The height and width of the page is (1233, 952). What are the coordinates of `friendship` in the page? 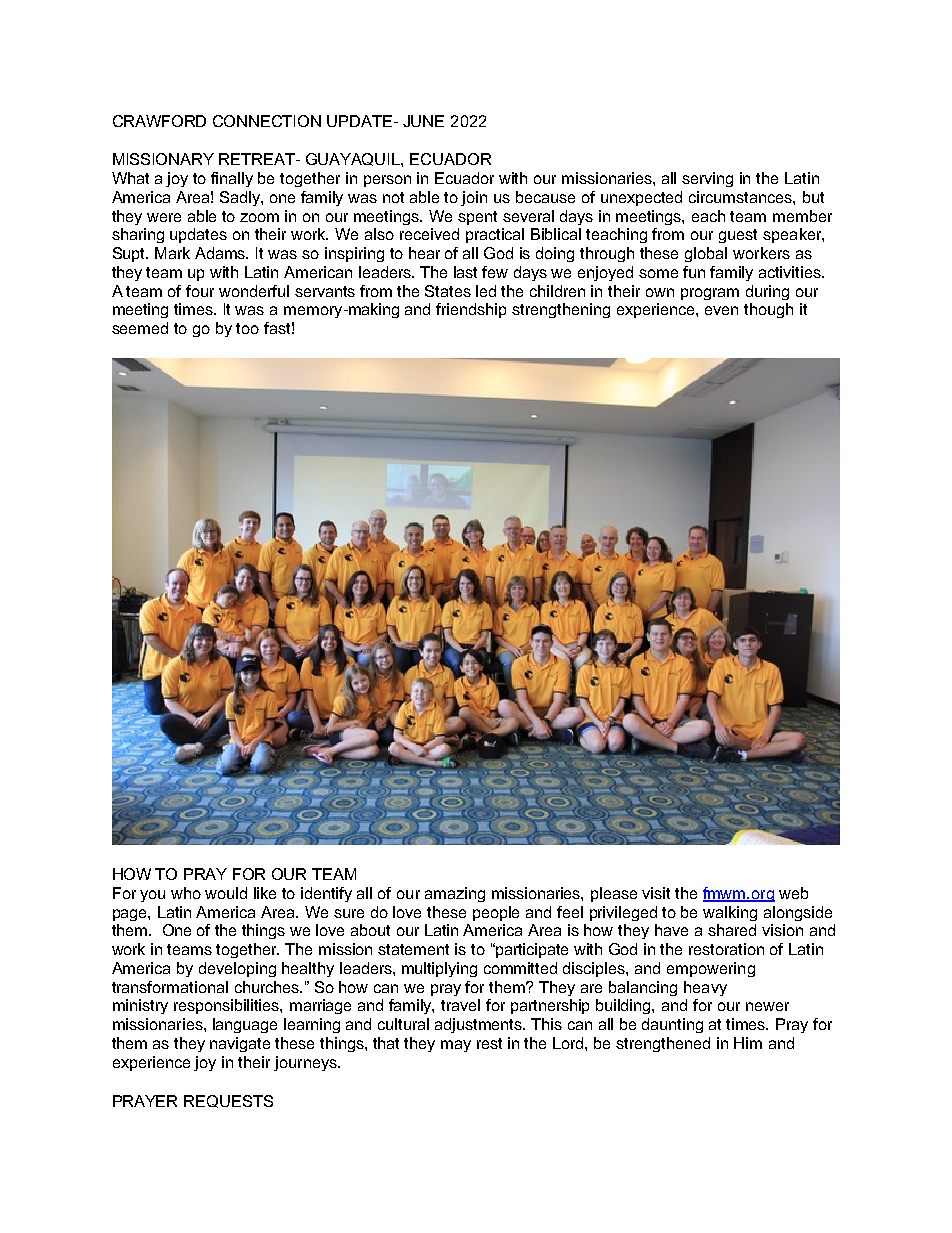 It's located at (471, 310).
